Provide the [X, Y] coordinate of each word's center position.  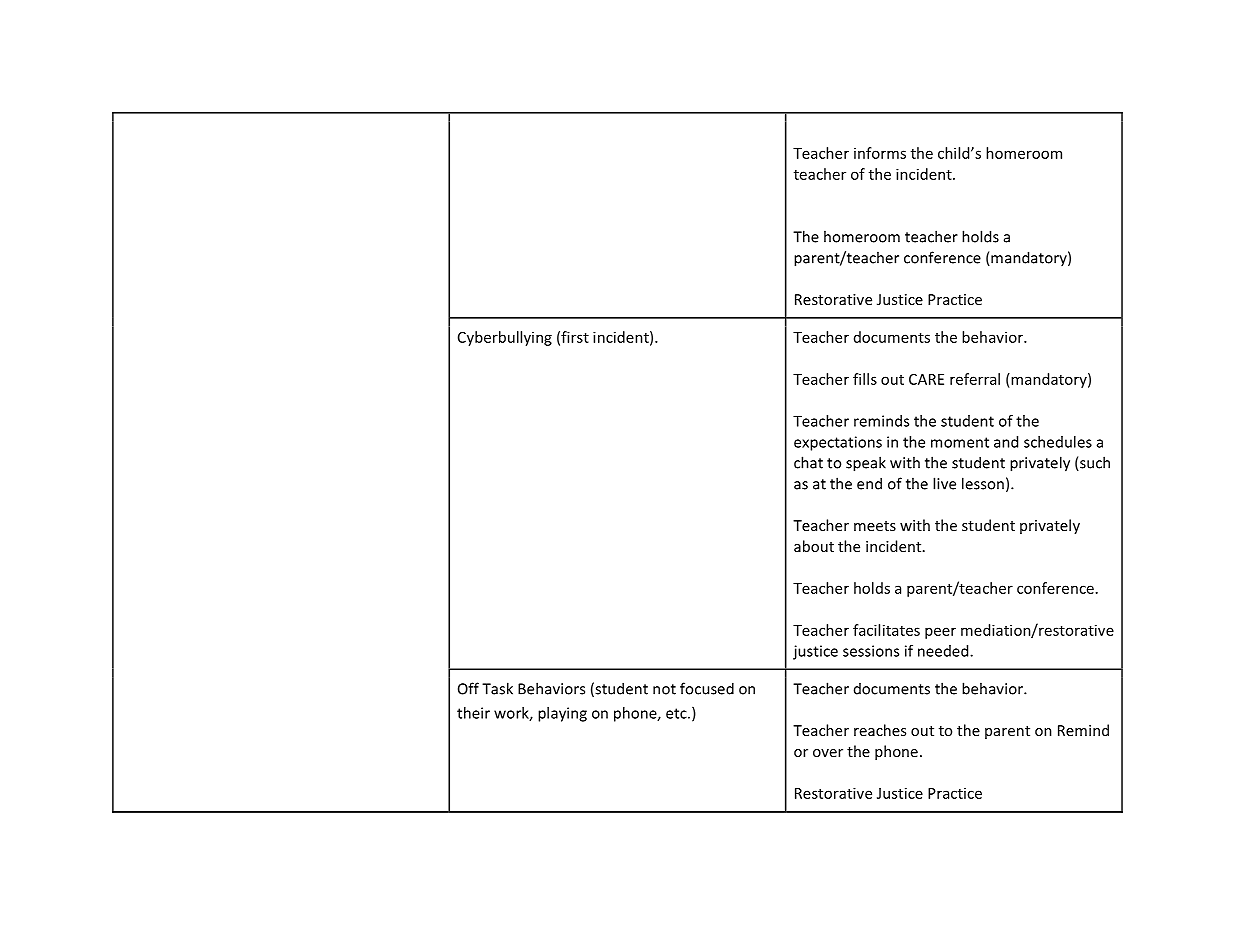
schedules [1058, 442]
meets [875, 526]
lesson [983, 483]
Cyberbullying [505, 338]
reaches [880, 730]
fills [865, 379]
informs [880, 153]
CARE [926, 379]
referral [975, 379]
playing [562, 714]
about [814, 546]
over [828, 753]
